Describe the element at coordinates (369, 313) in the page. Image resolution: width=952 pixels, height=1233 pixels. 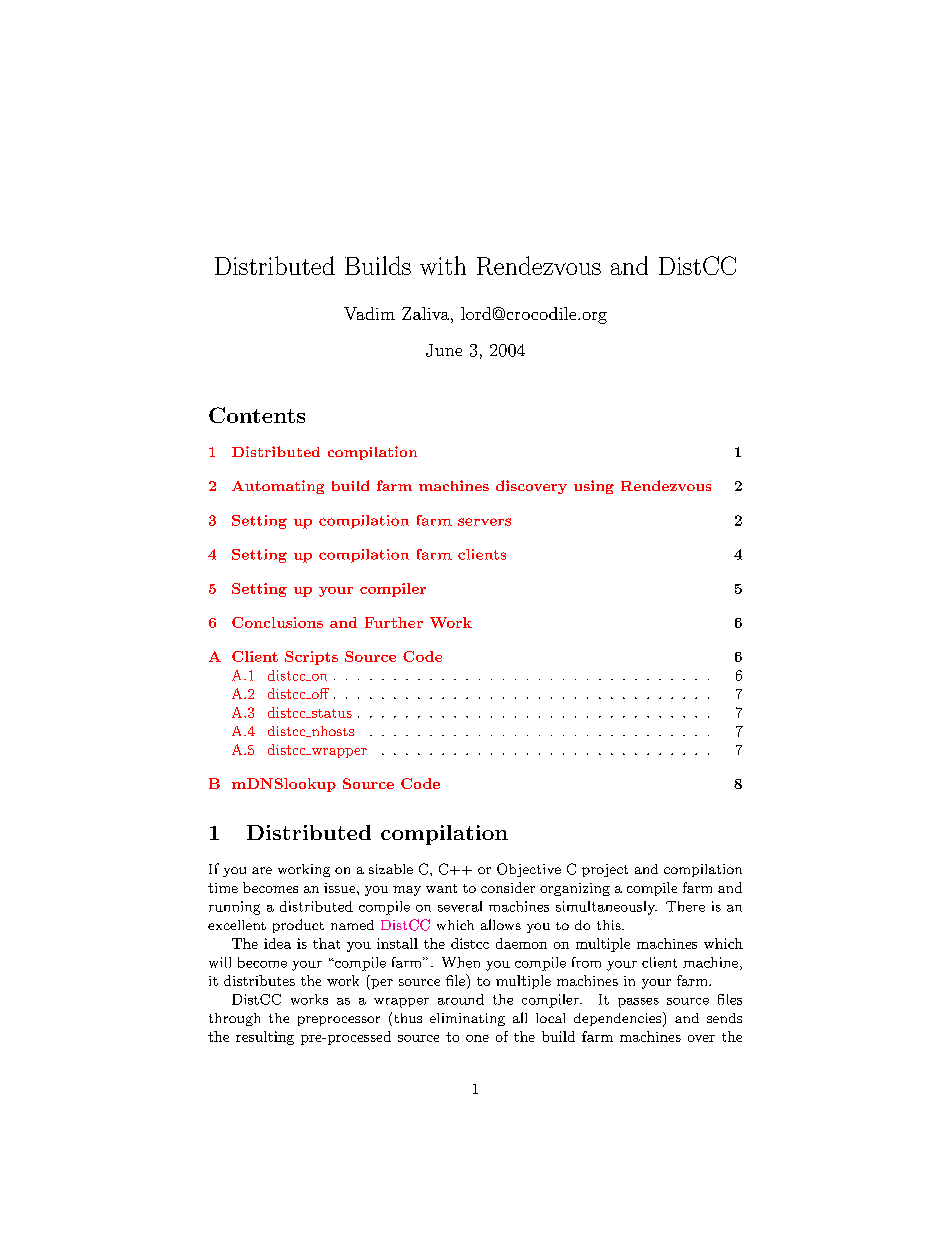
I see `Vadim` at that location.
